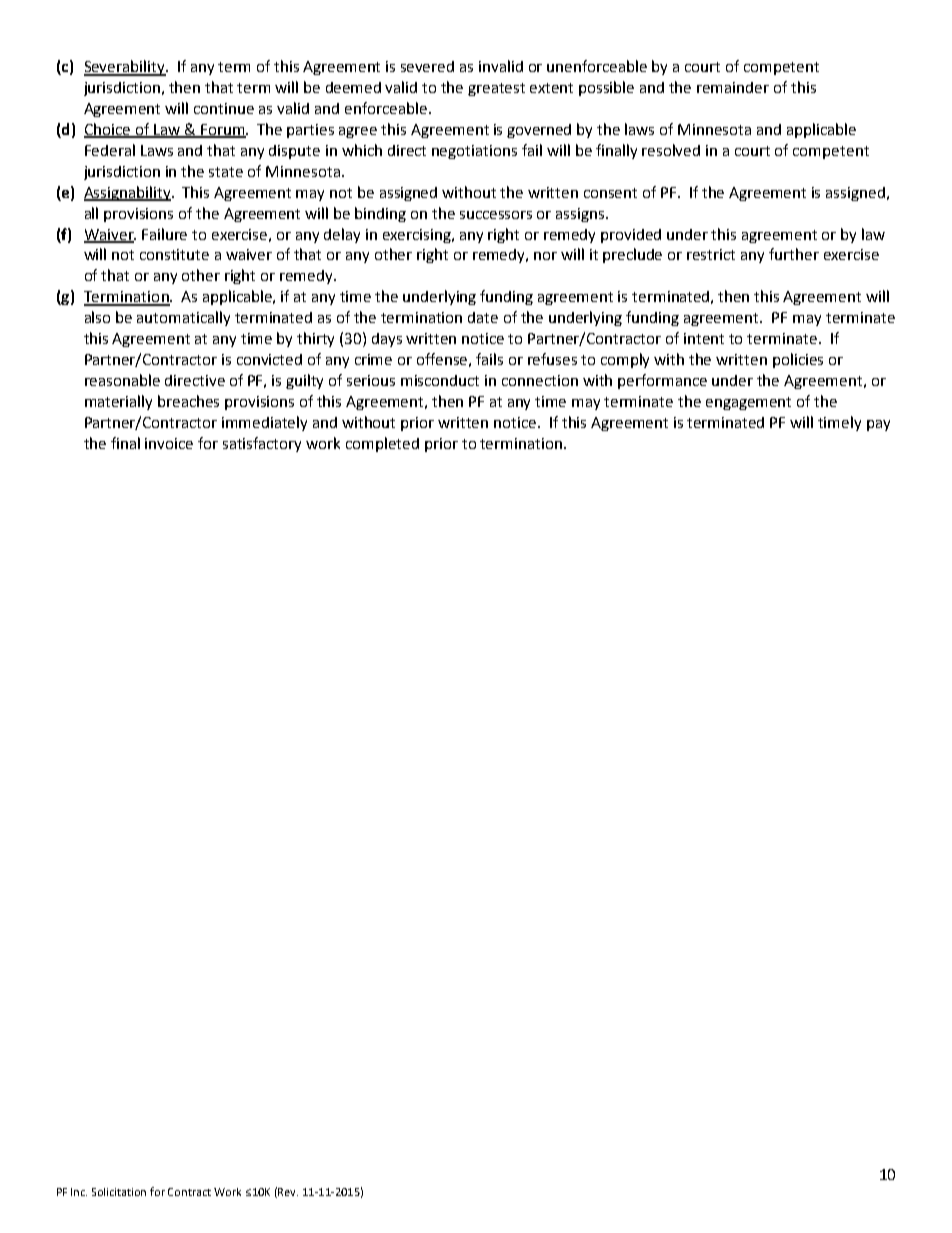 Image resolution: width=952 pixels, height=1233 pixels. What do you see at coordinates (382, 444) in the page?
I see `completed` at bounding box center [382, 444].
